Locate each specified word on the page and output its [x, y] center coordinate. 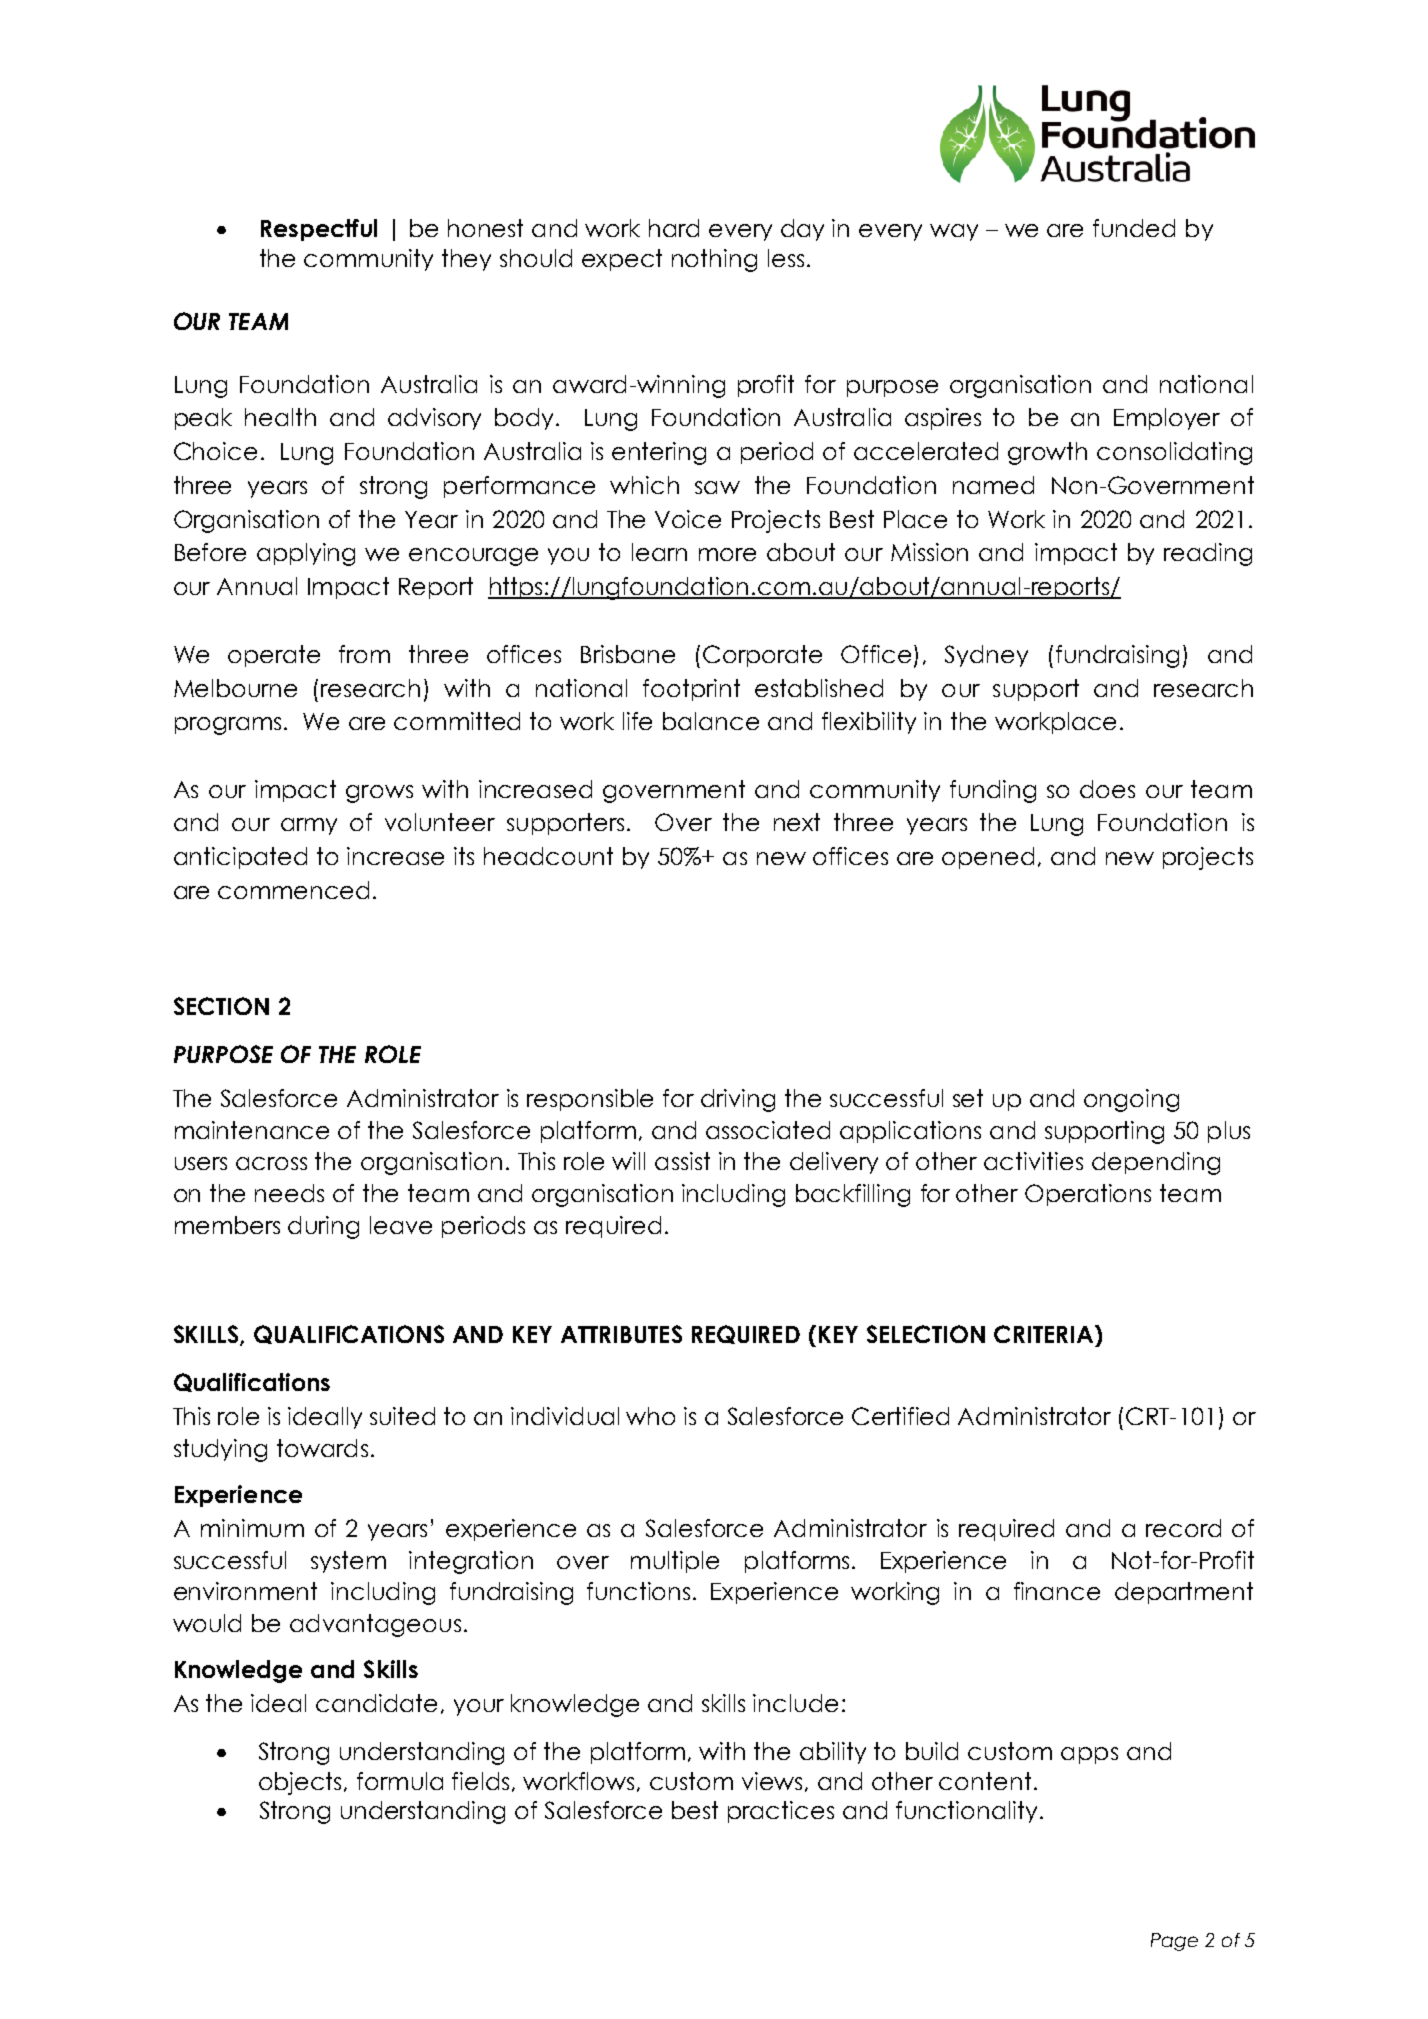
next [797, 822]
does [1107, 789]
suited [402, 1416]
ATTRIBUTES [621, 1334]
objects [302, 1783]
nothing [714, 260]
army [309, 826]
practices [781, 1812]
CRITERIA [1045, 1334]
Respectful [319, 230]
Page [1174, 1942]
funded [1134, 228]
